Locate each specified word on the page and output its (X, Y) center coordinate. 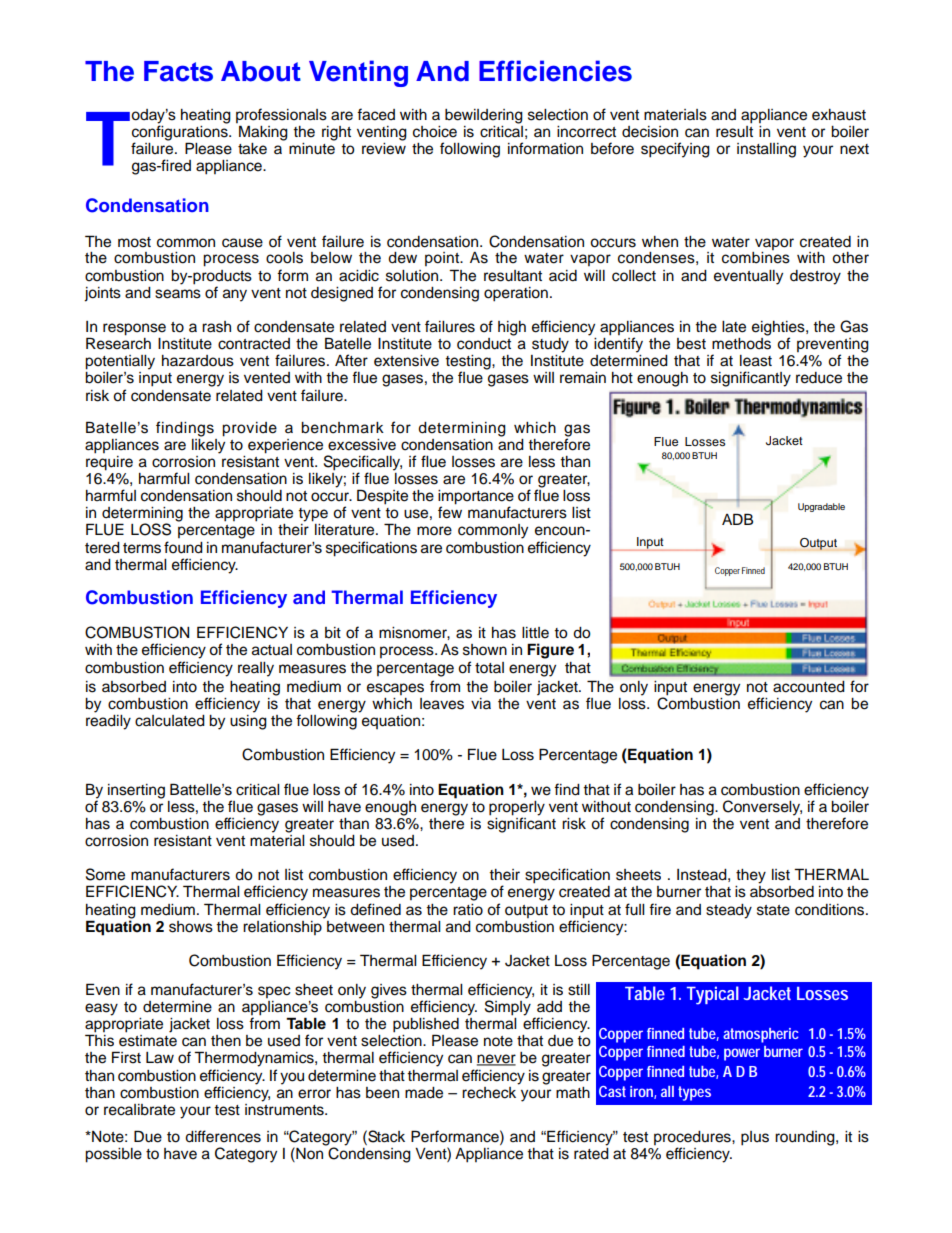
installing (766, 150)
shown (485, 650)
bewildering (484, 116)
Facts (178, 71)
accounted (808, 686)
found (183, 547)
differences (223, 1136)
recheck (490, 1091)
